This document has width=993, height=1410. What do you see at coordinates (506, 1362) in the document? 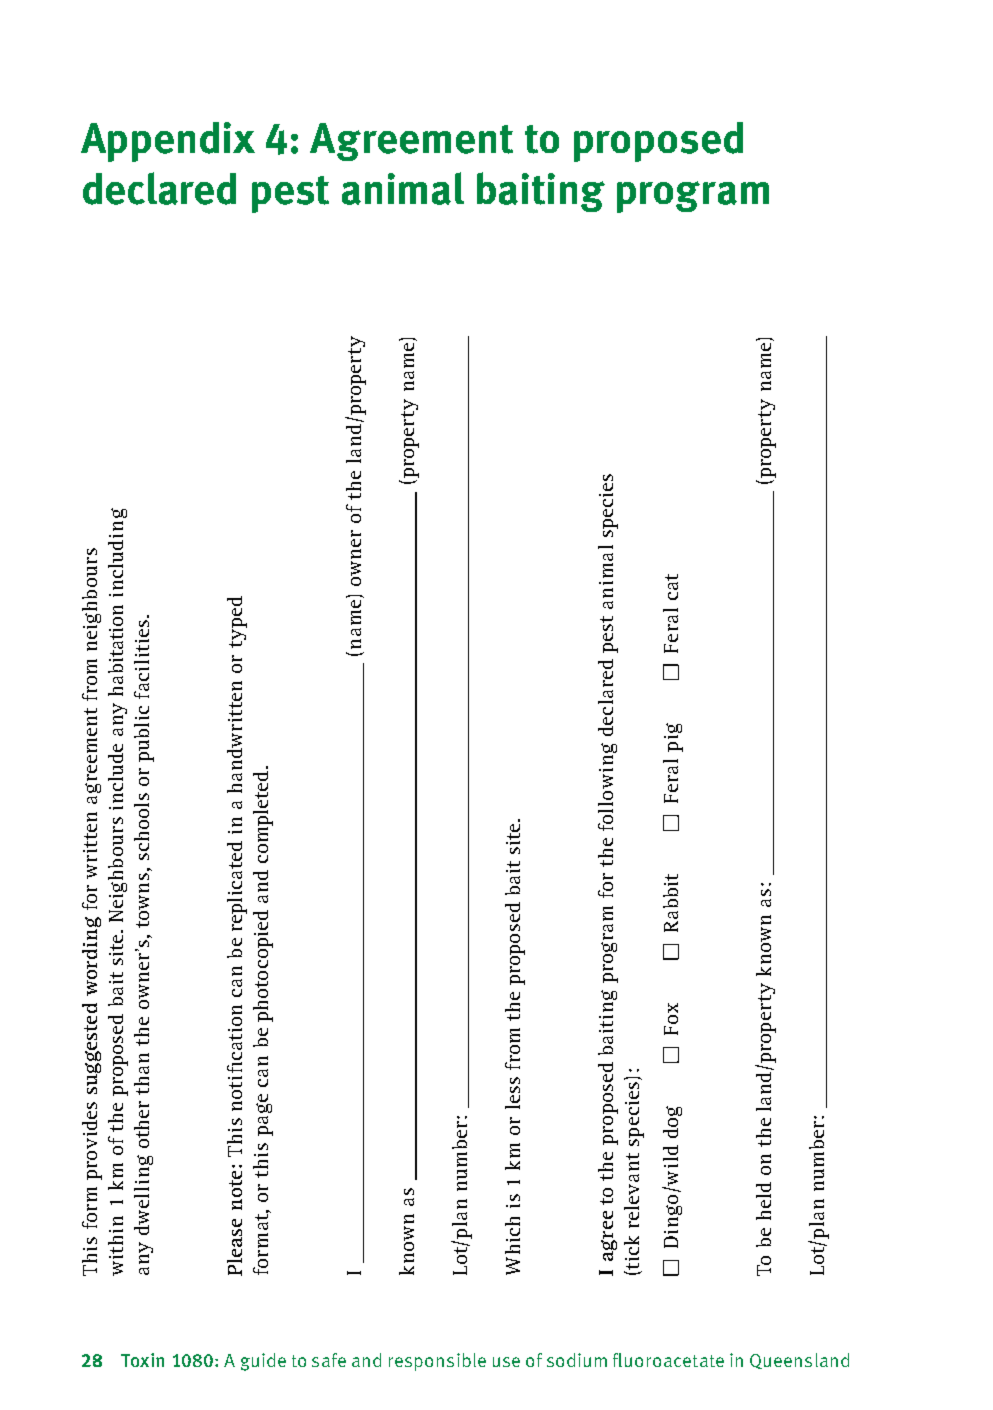
I see `use` at bounding box center [506, 1362].
